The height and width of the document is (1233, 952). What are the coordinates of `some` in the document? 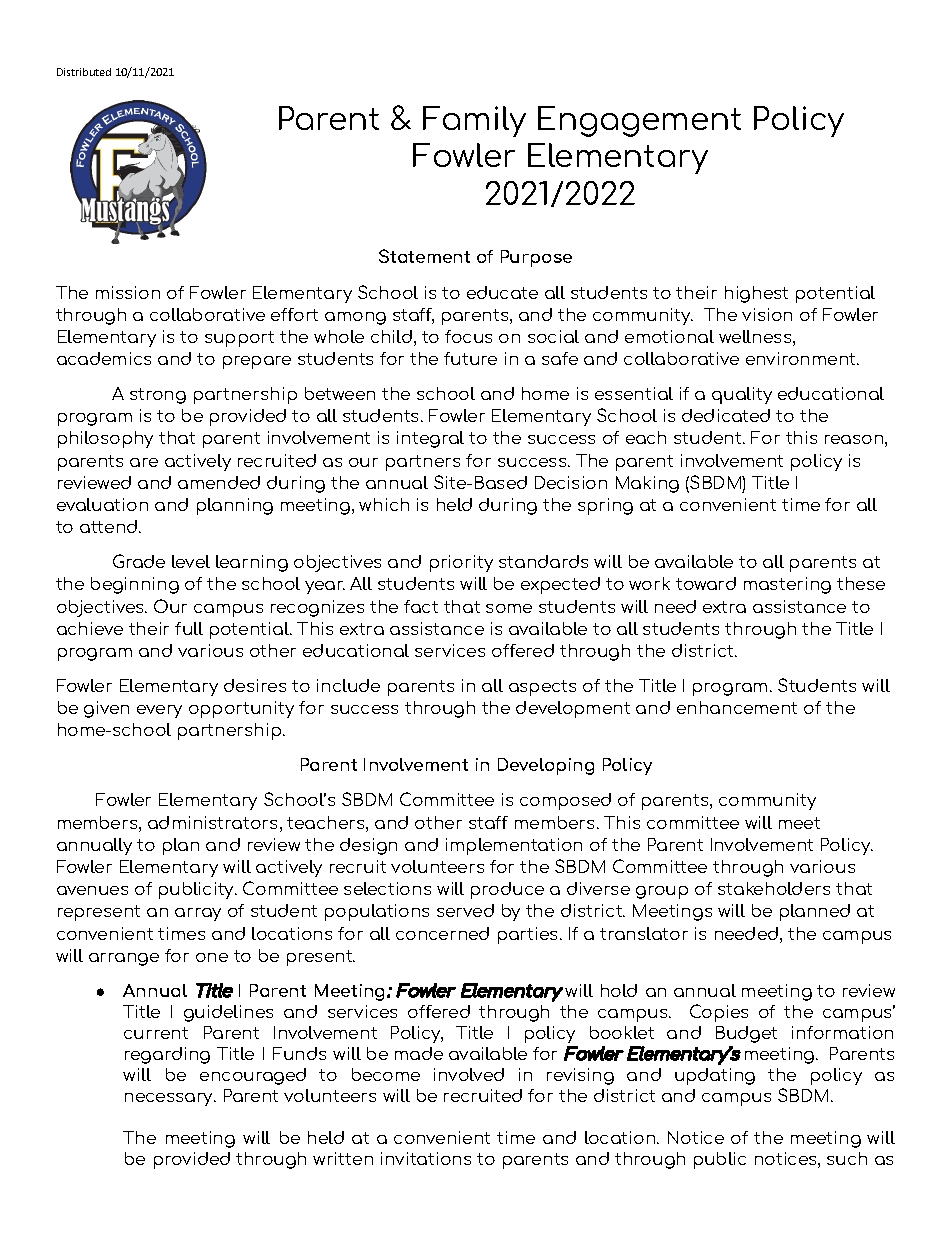 It's located at (509, 608).
